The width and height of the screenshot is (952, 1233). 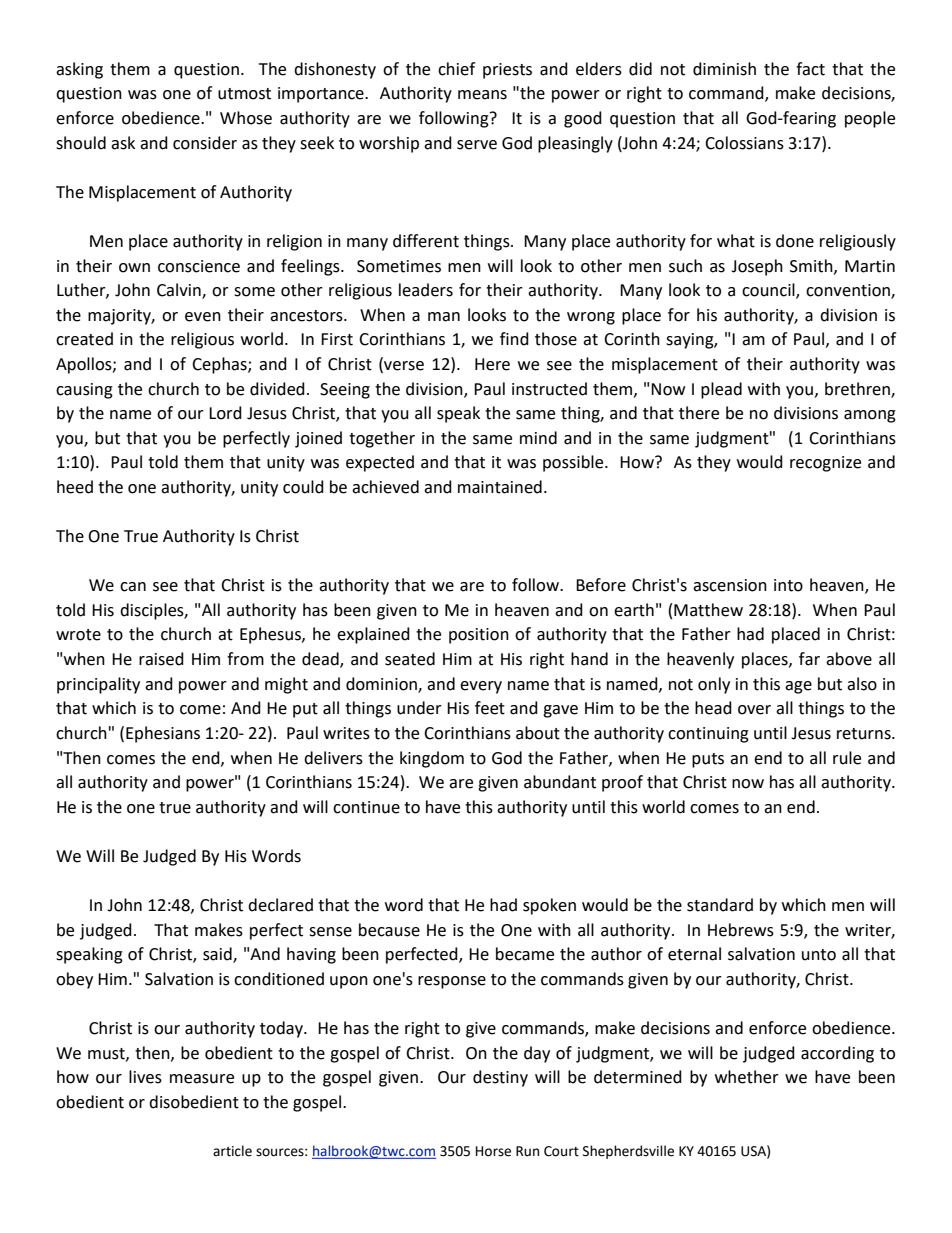 What do you see at coordinates (560, 782) in the screenshot?
I see `abundant` at bounding box center [560, 782].
